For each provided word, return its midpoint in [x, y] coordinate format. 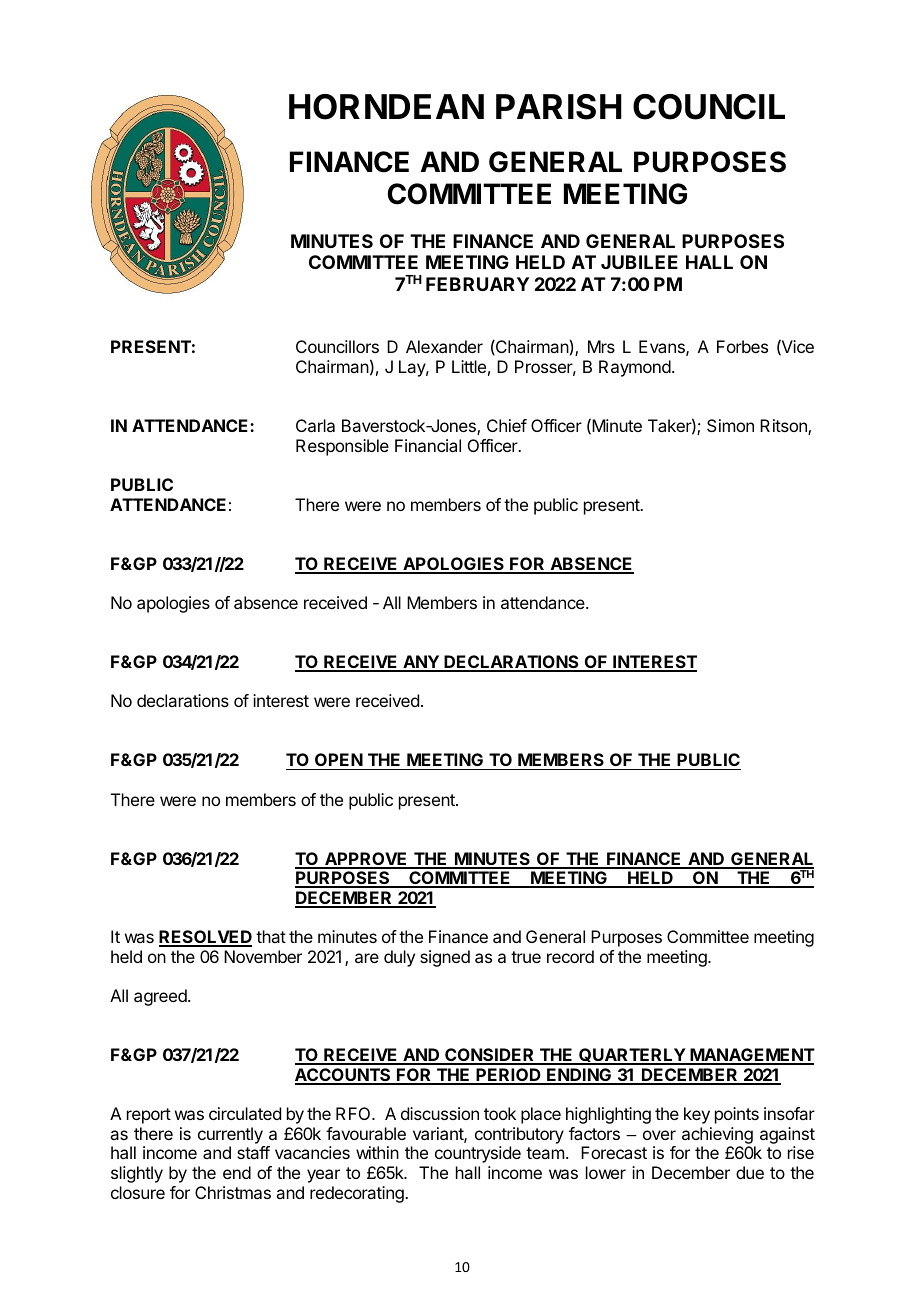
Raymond [635, 368]
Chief [507, 425]
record [570, 956]
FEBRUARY [477, 284]
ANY [421, 663]
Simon [730, 425]
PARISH [559, 107]
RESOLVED [205, 938]
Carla [315, 425]
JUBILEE [639, 262]
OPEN [339, 759]
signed [445, 958]
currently [230, 1135]
